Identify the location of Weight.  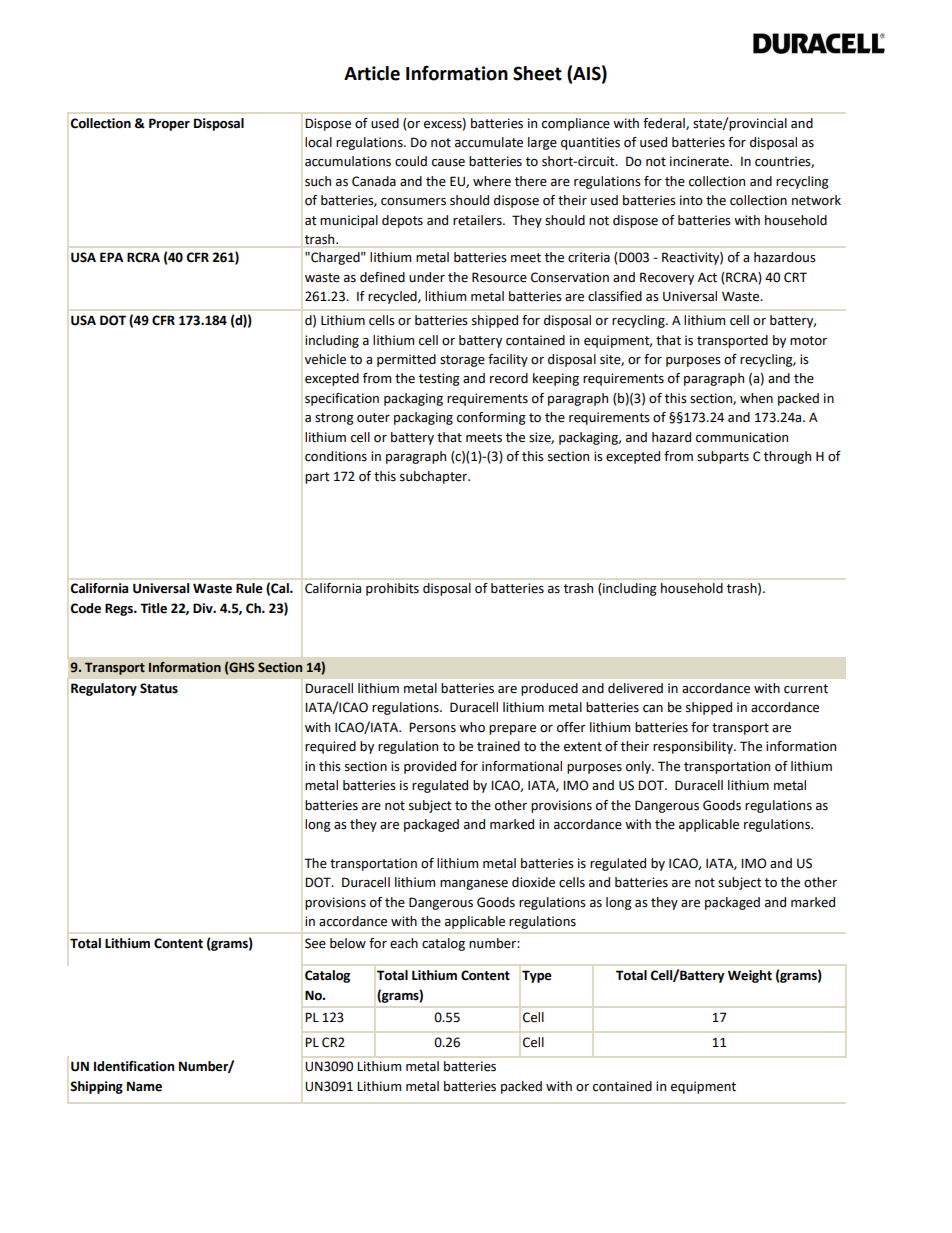
(750, 976).
